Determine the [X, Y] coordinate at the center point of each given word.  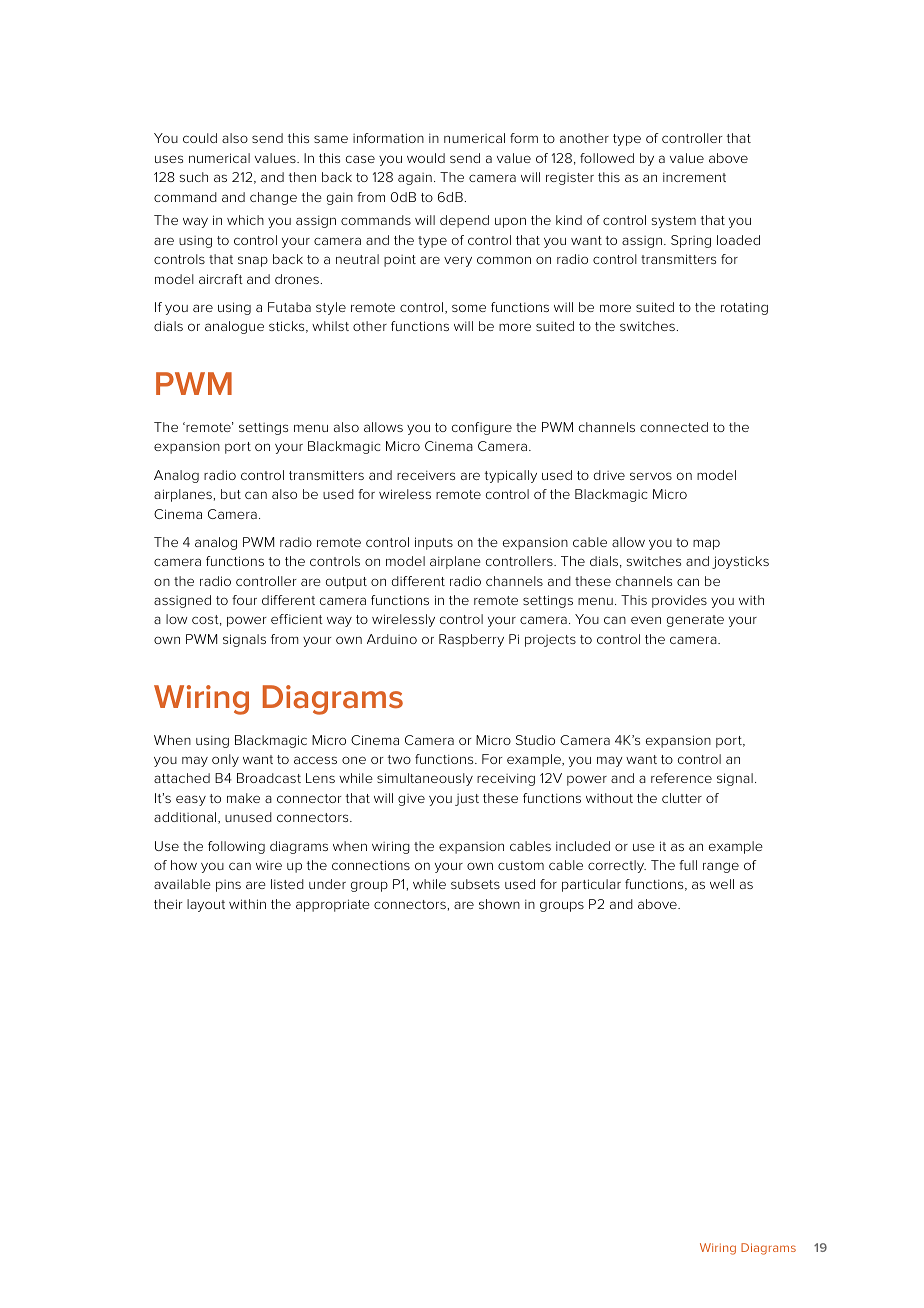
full [688, 865]
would [426, 158]
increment [694, 177]
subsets [475, 884]
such [193, 177]
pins [228, 886]
